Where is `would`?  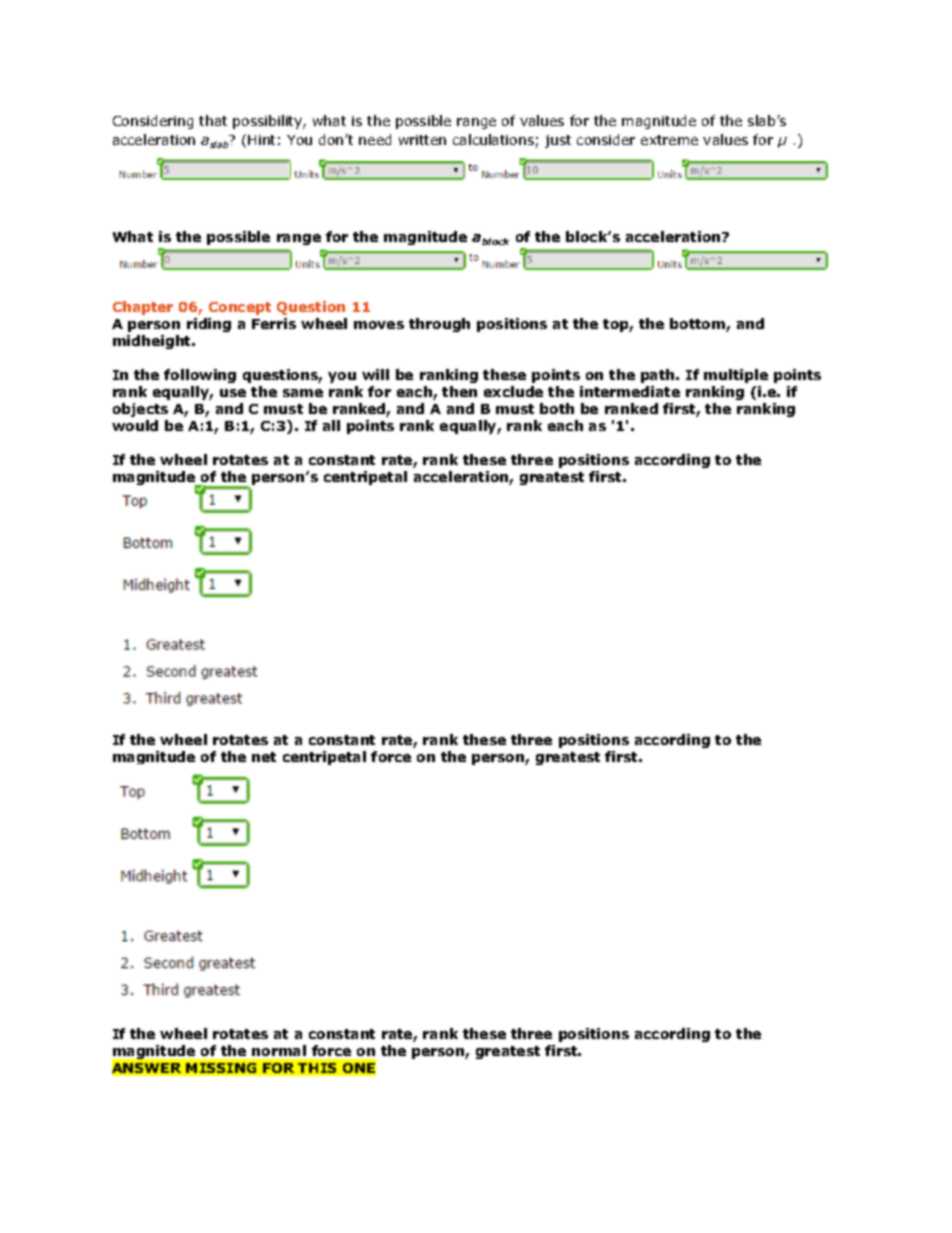
would is located at coordinates (135, 425).
